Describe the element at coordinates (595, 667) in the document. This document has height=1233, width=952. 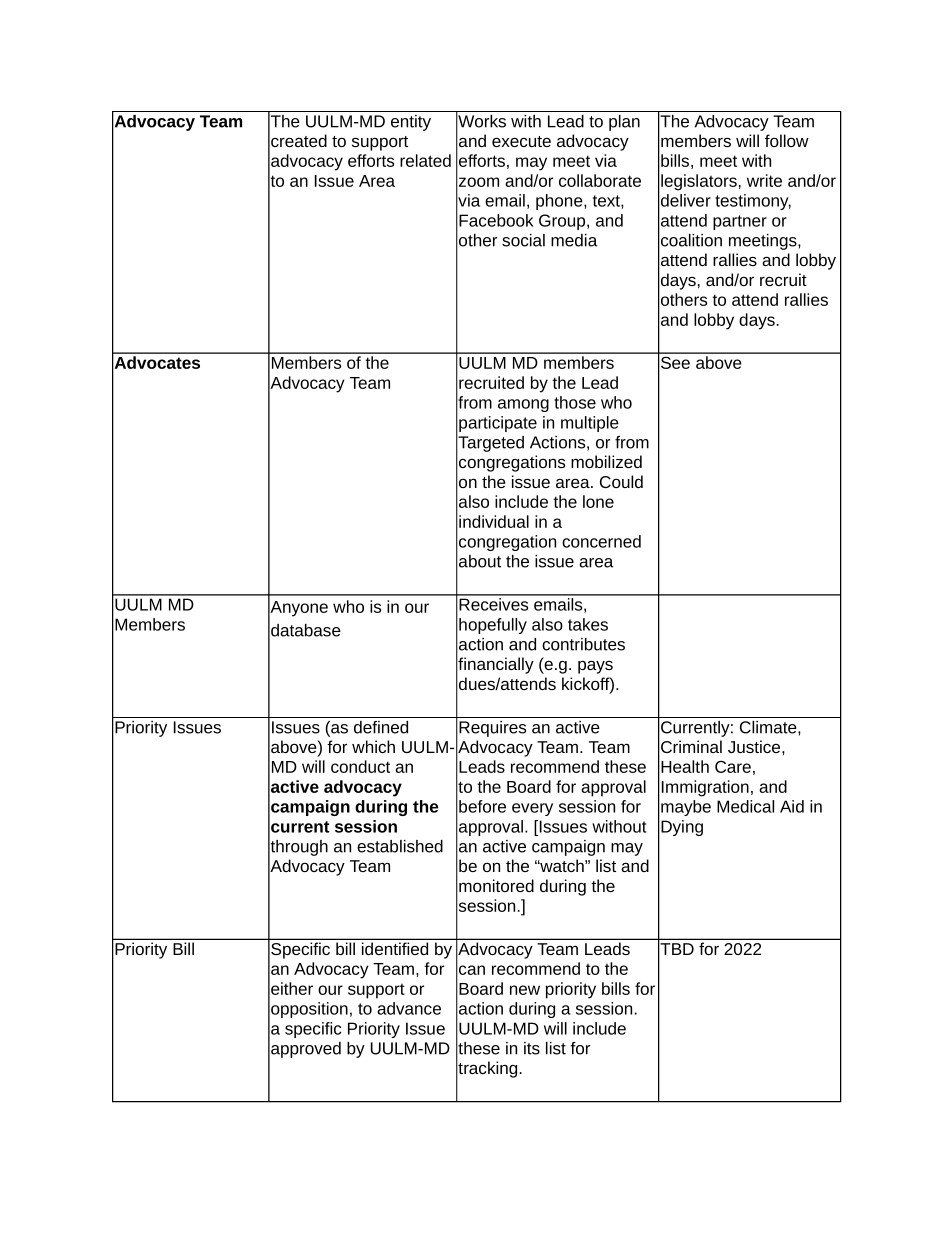
I see `pays` at that location.
